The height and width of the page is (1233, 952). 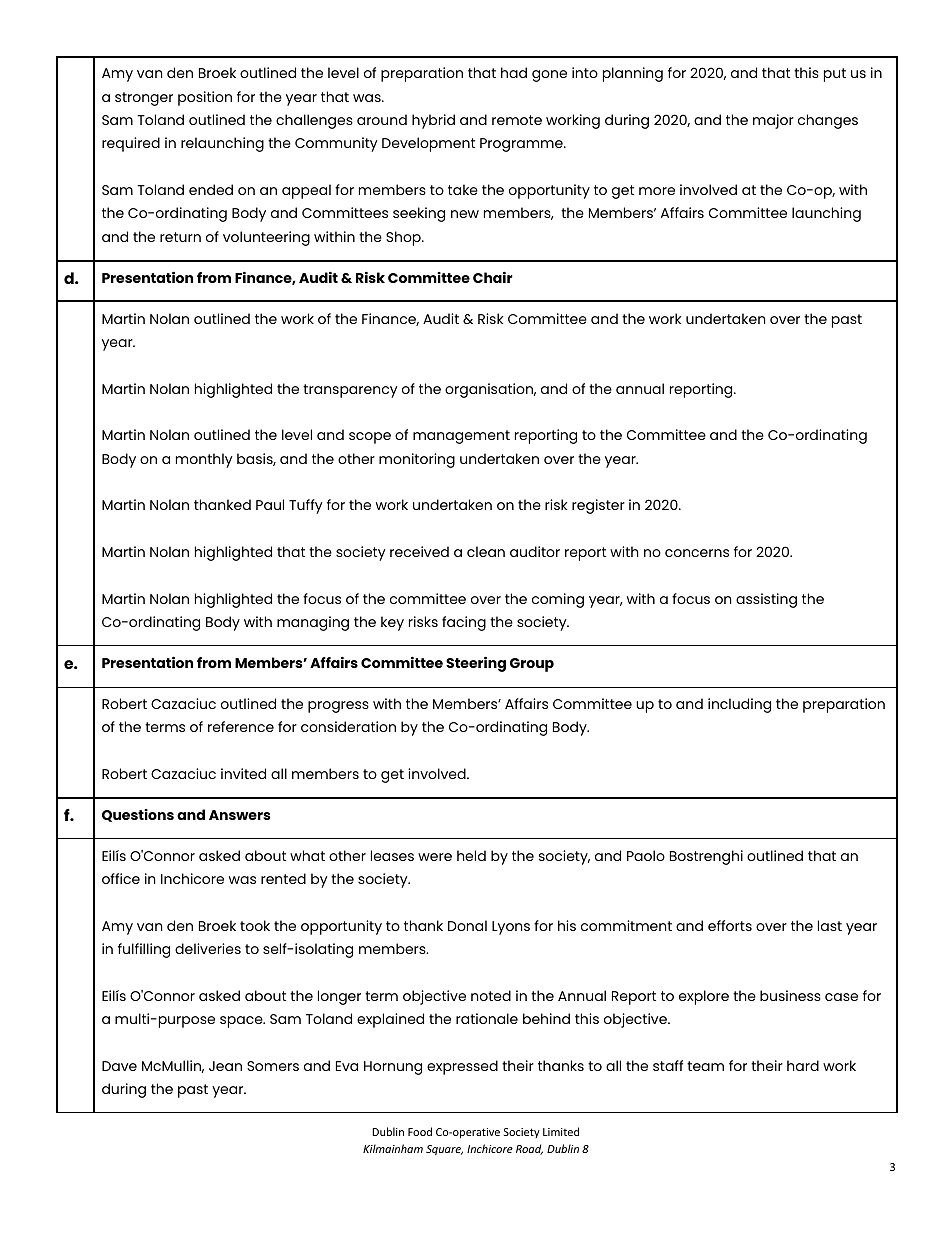 I want to click on hard, so click(x=803, y=1065).
